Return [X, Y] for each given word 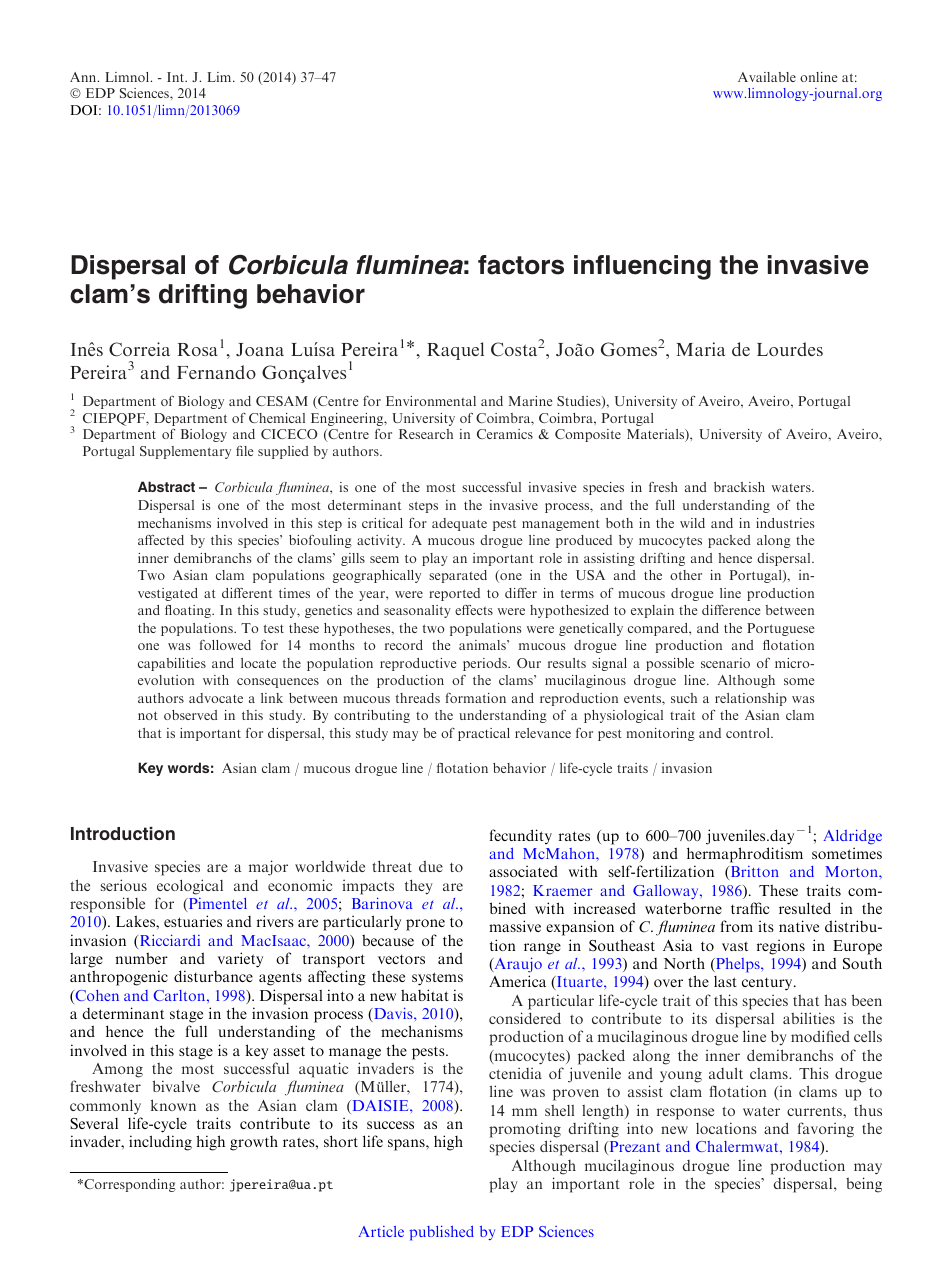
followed [225, 645]
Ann [84, 77]
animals [483, 645]
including [160, 1143]
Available [767, 77]
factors [521, 265]
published [442, 1233]
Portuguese [781, 629]
